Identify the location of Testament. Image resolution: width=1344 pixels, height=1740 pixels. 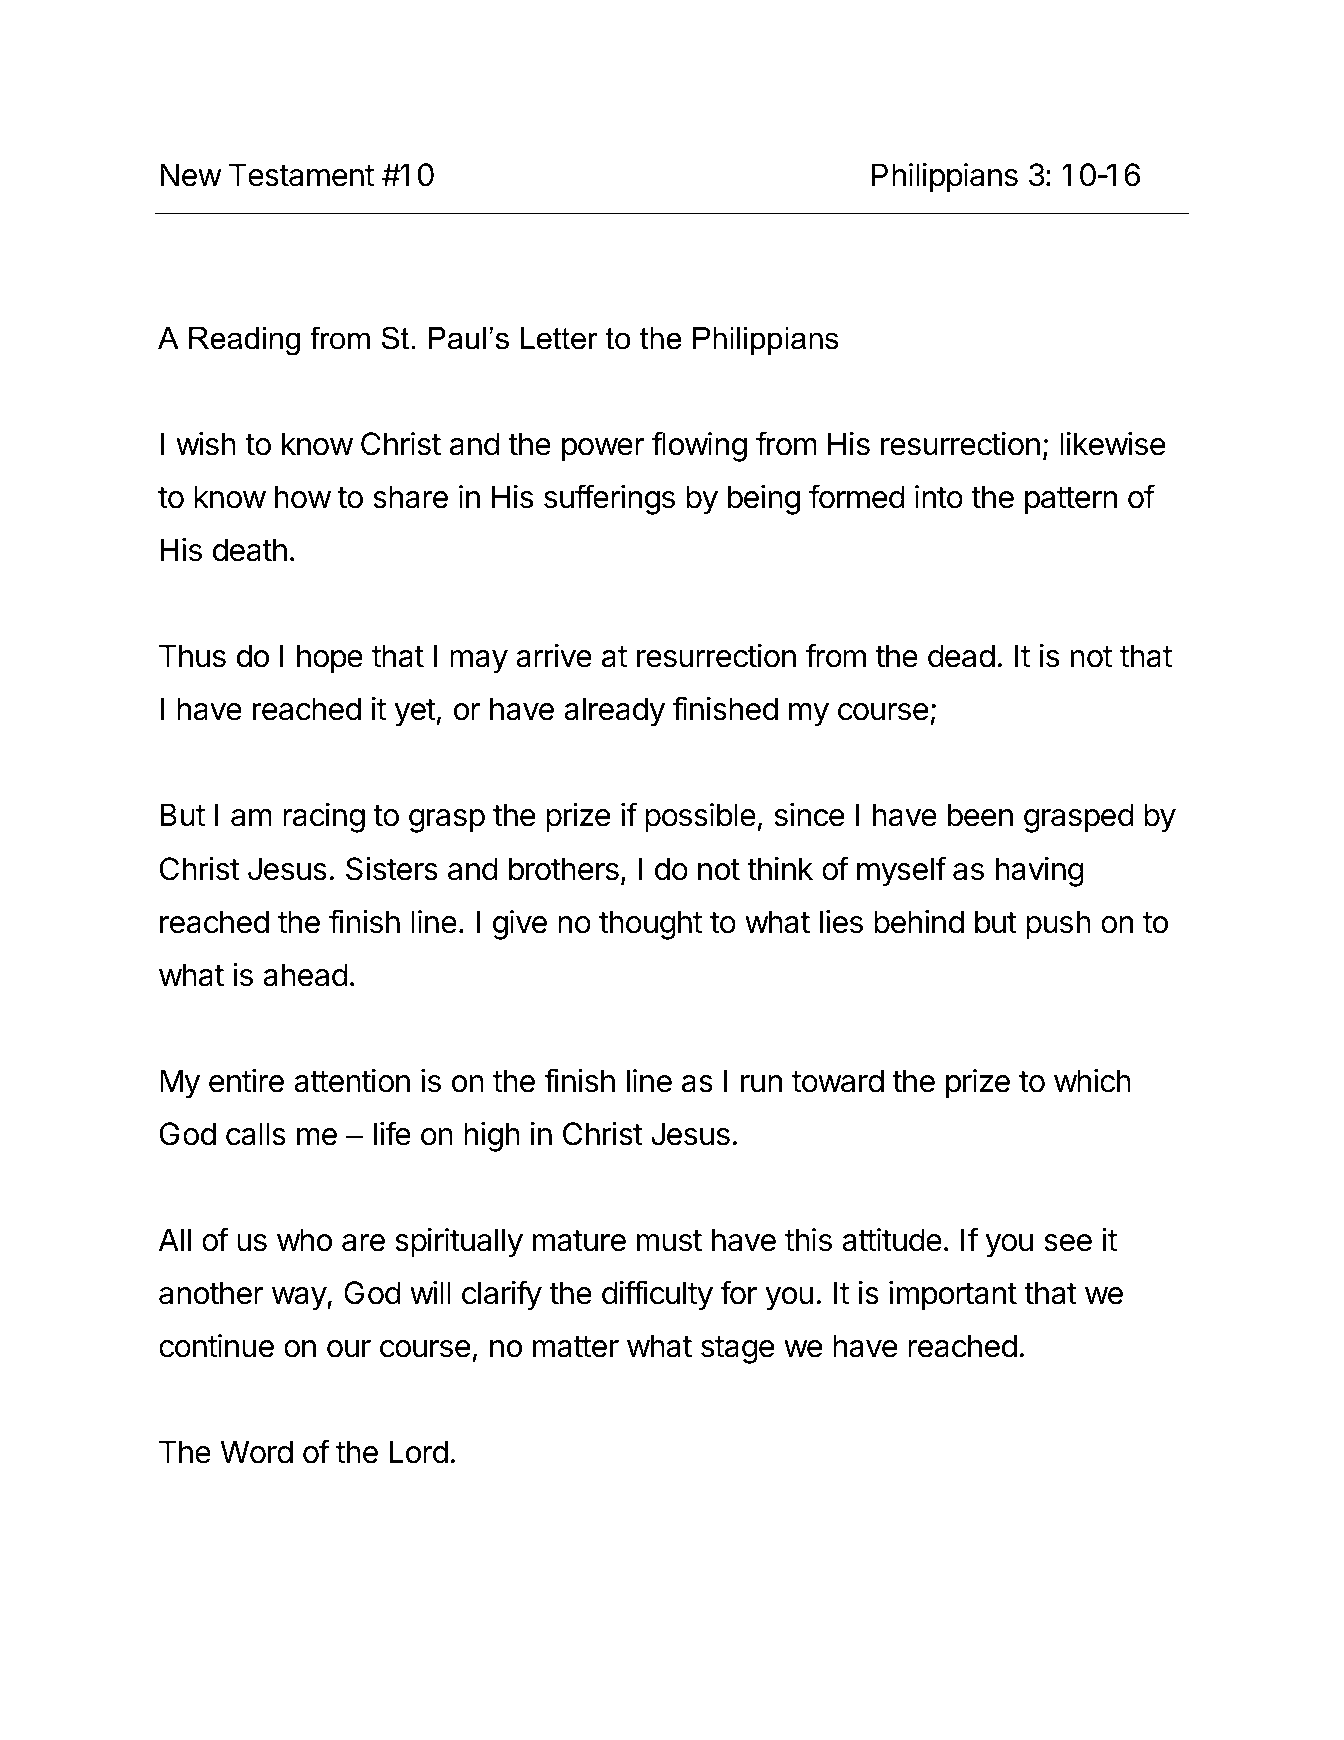
(301, 175).
